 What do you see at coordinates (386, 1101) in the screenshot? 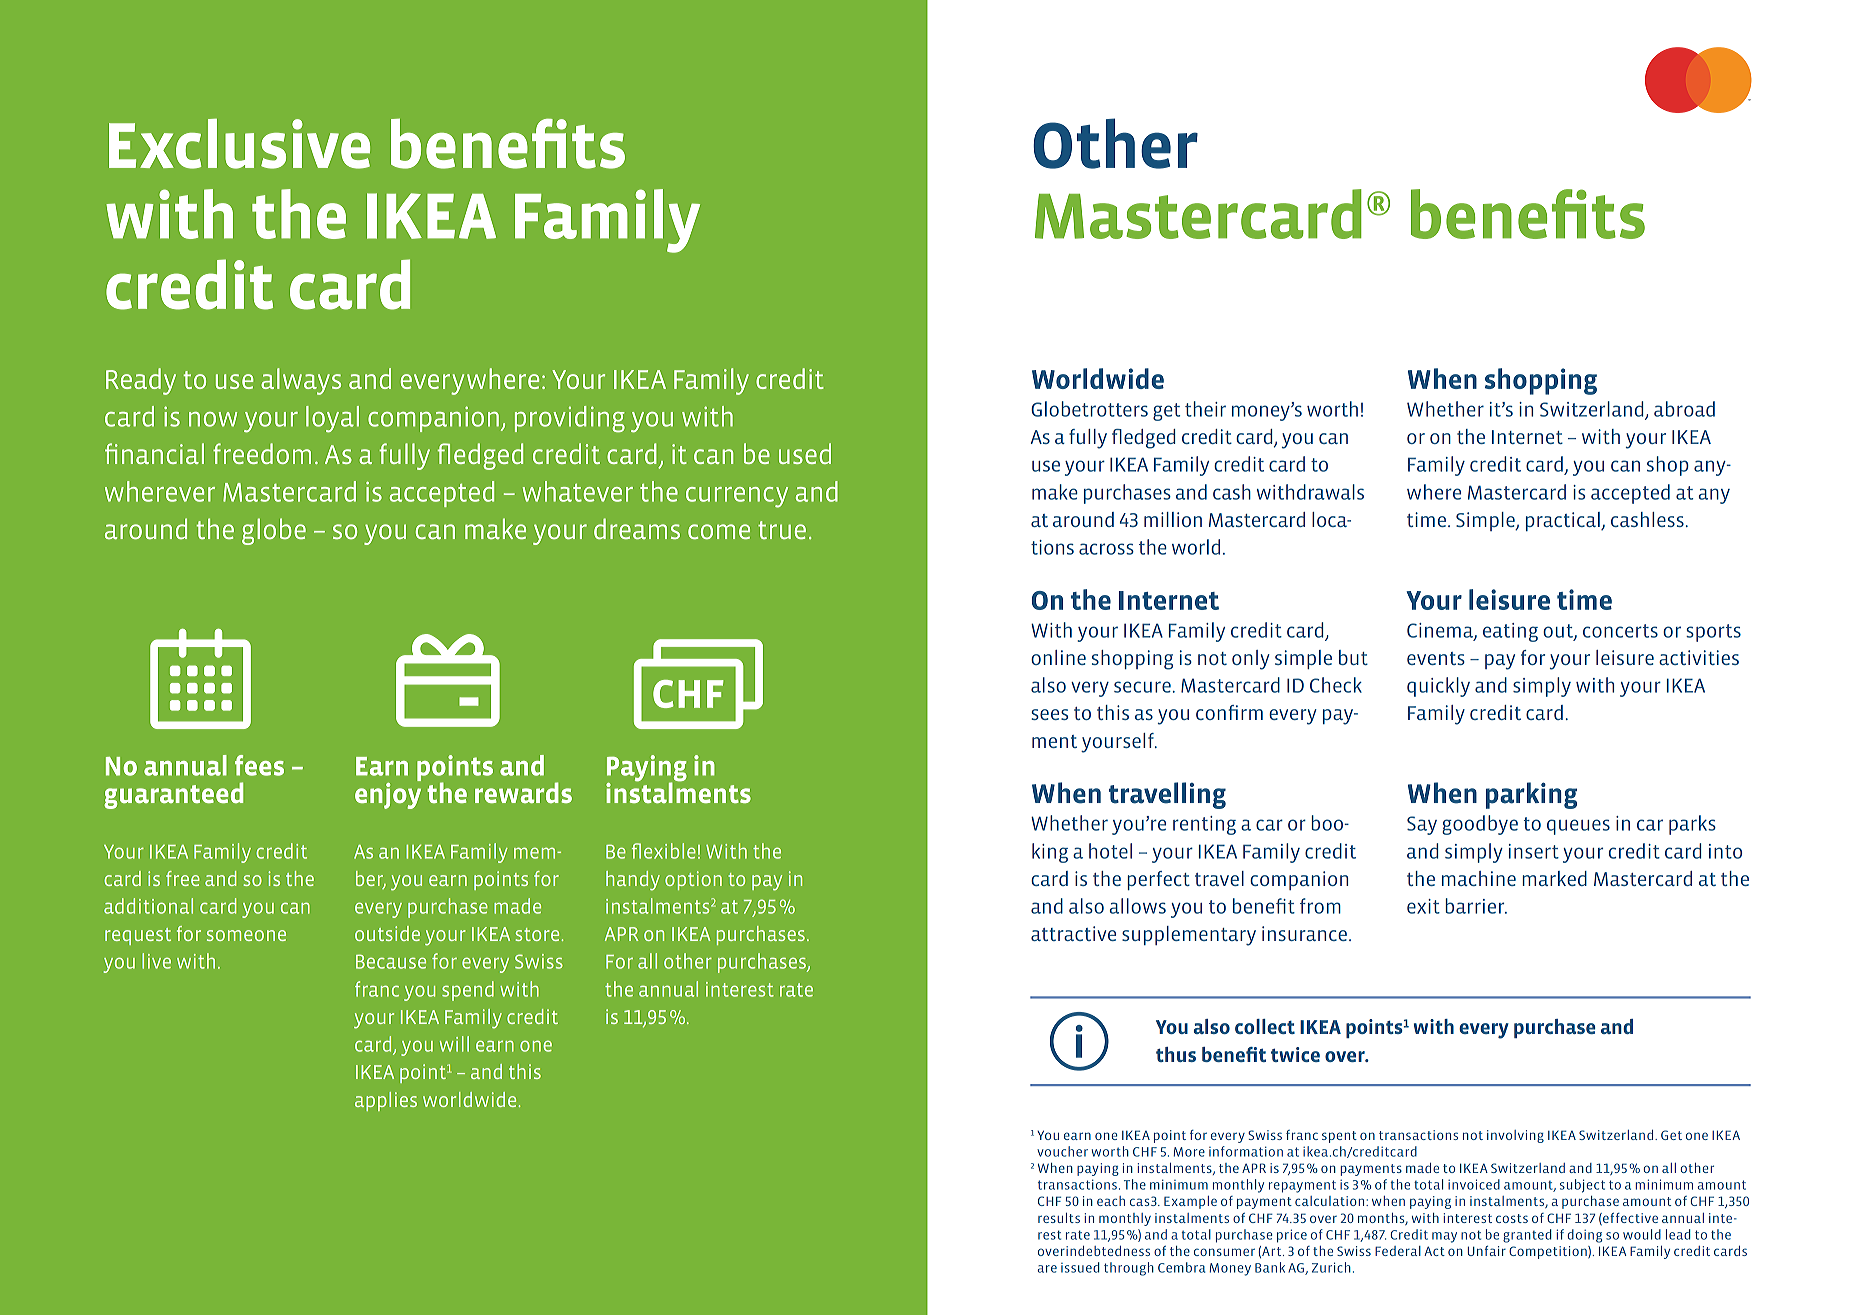
I see `applies` at bounding box center [386, 1101].
